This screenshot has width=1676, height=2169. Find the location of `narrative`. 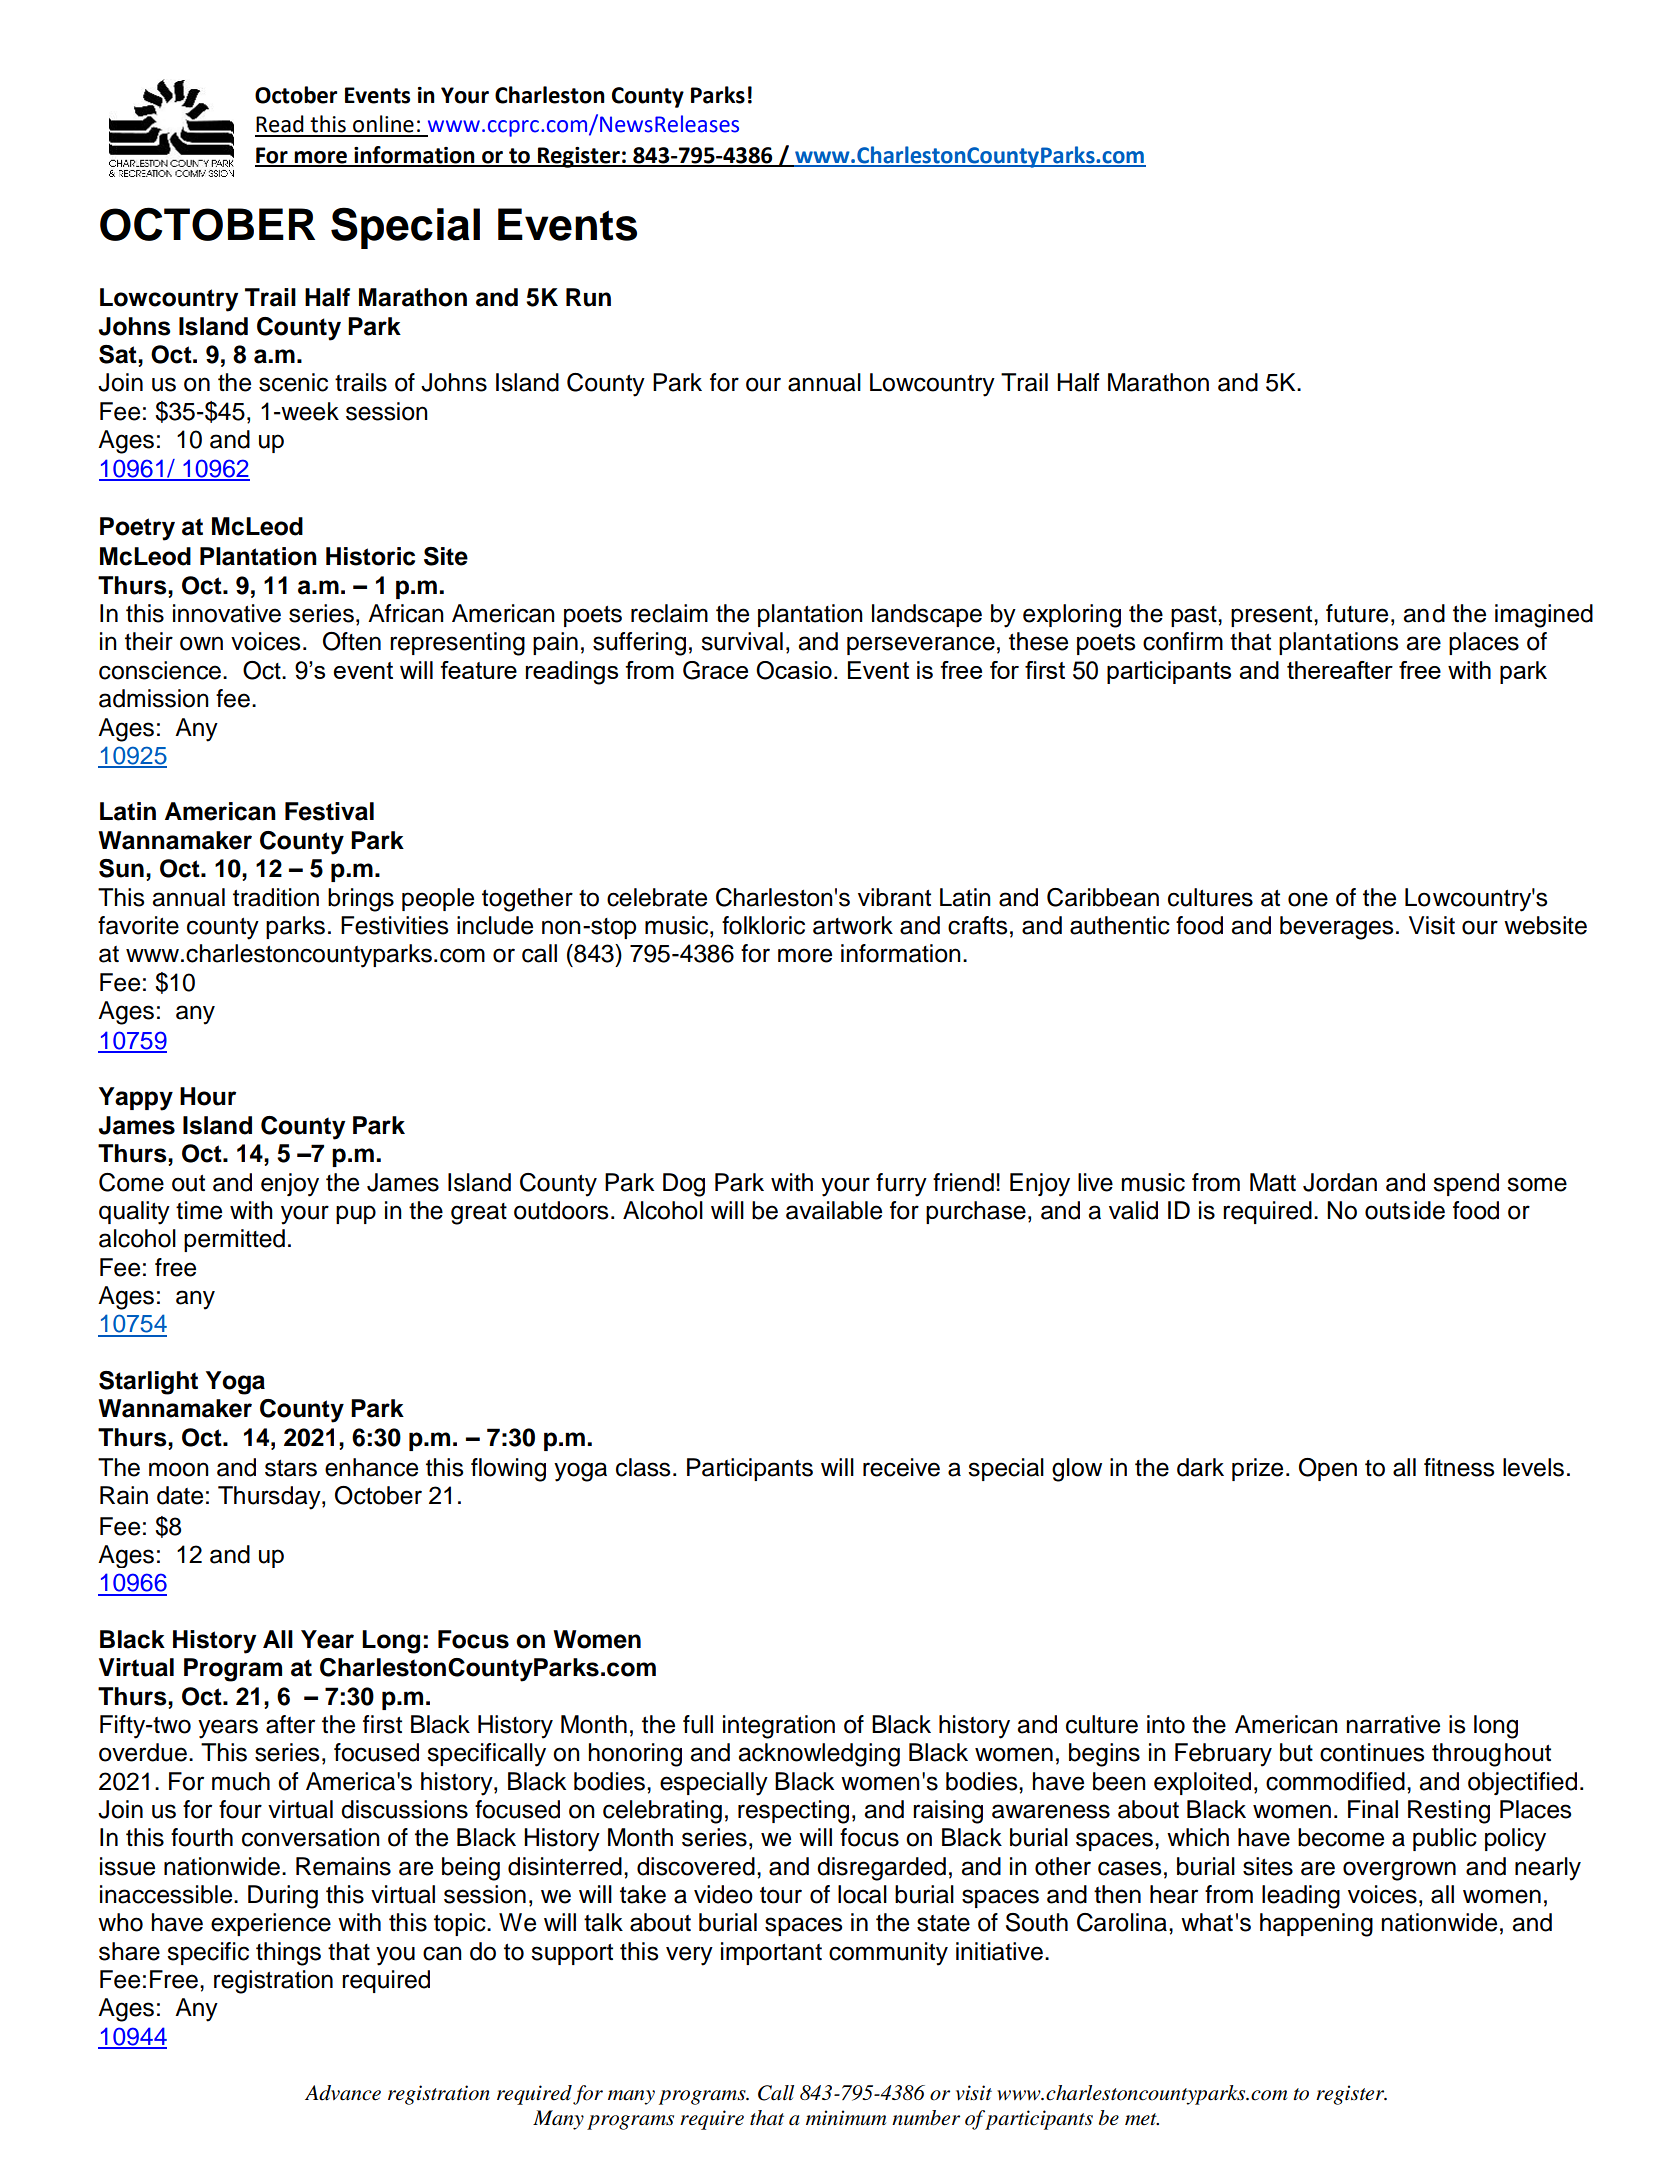

narrative is located at coordinates (1393, 1724).
